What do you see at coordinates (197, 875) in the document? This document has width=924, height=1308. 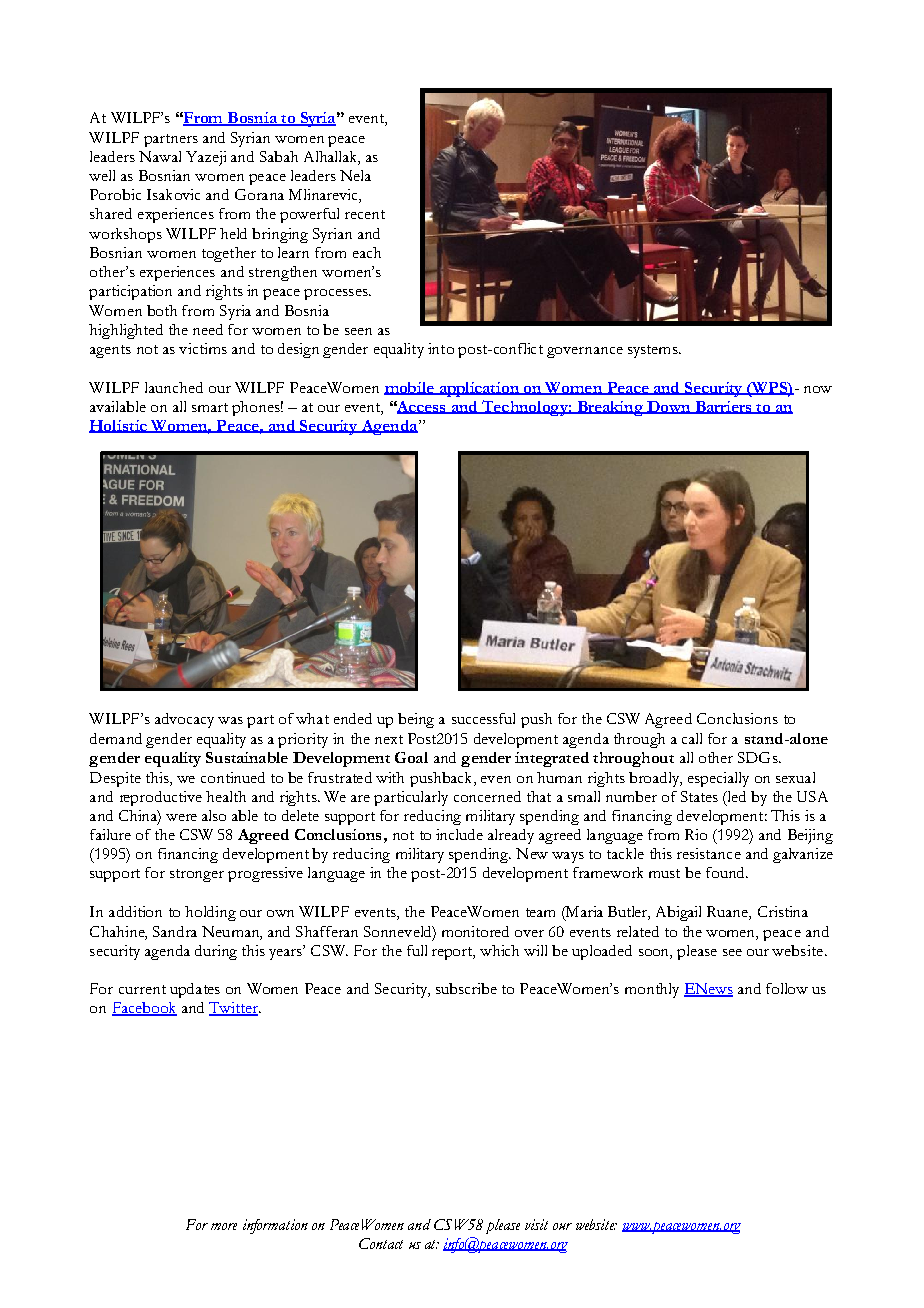 I see `stronger` at bounding box center [197, 875].
